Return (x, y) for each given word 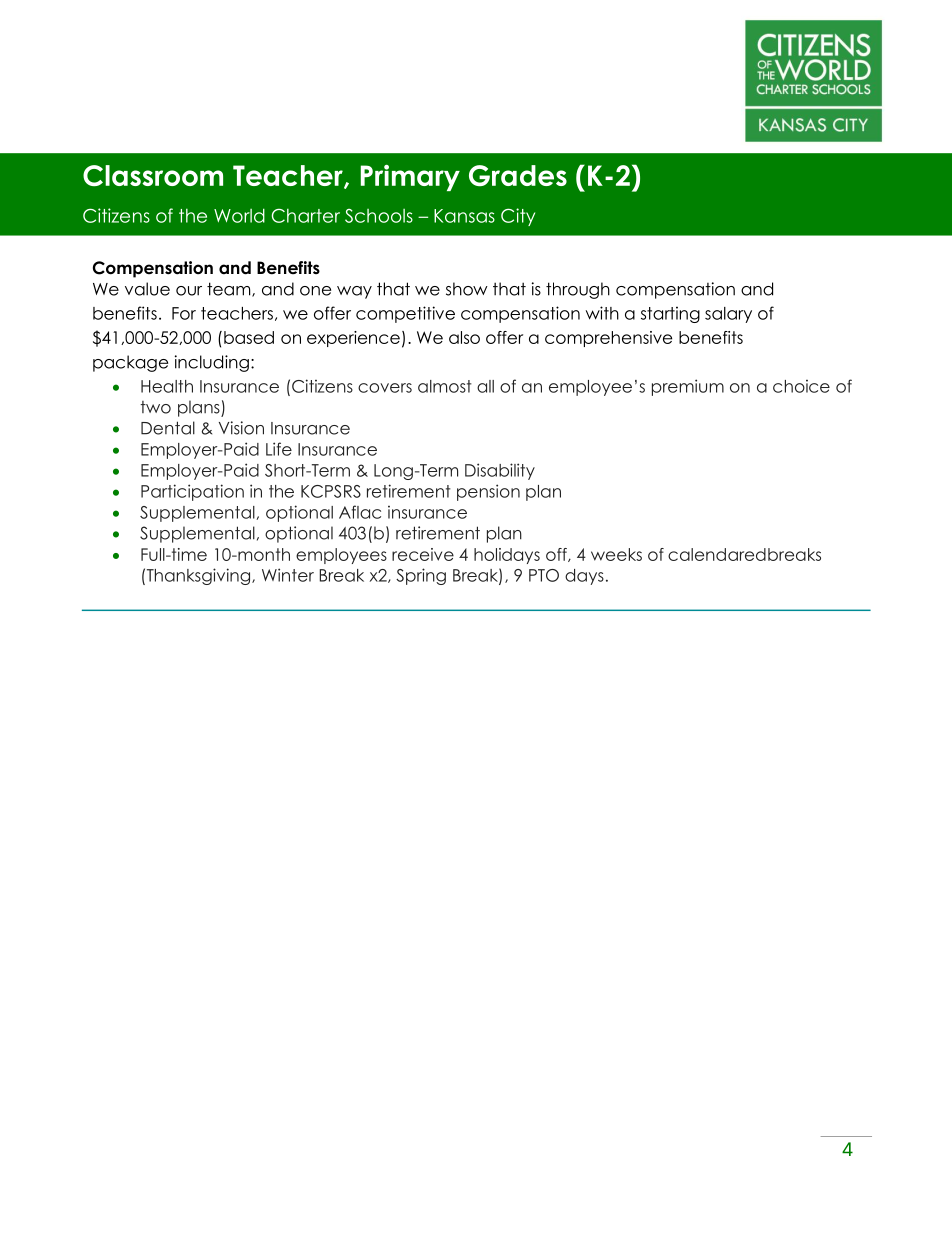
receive (423, 554)
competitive (405, 314)
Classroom (153, 175)
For (184, 313)
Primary (410, 178)
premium (688, 387)
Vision (241, 428)
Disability (500, 471)
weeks (616, 554)
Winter (288, 575)
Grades (518, 176)
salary (728, 315)
